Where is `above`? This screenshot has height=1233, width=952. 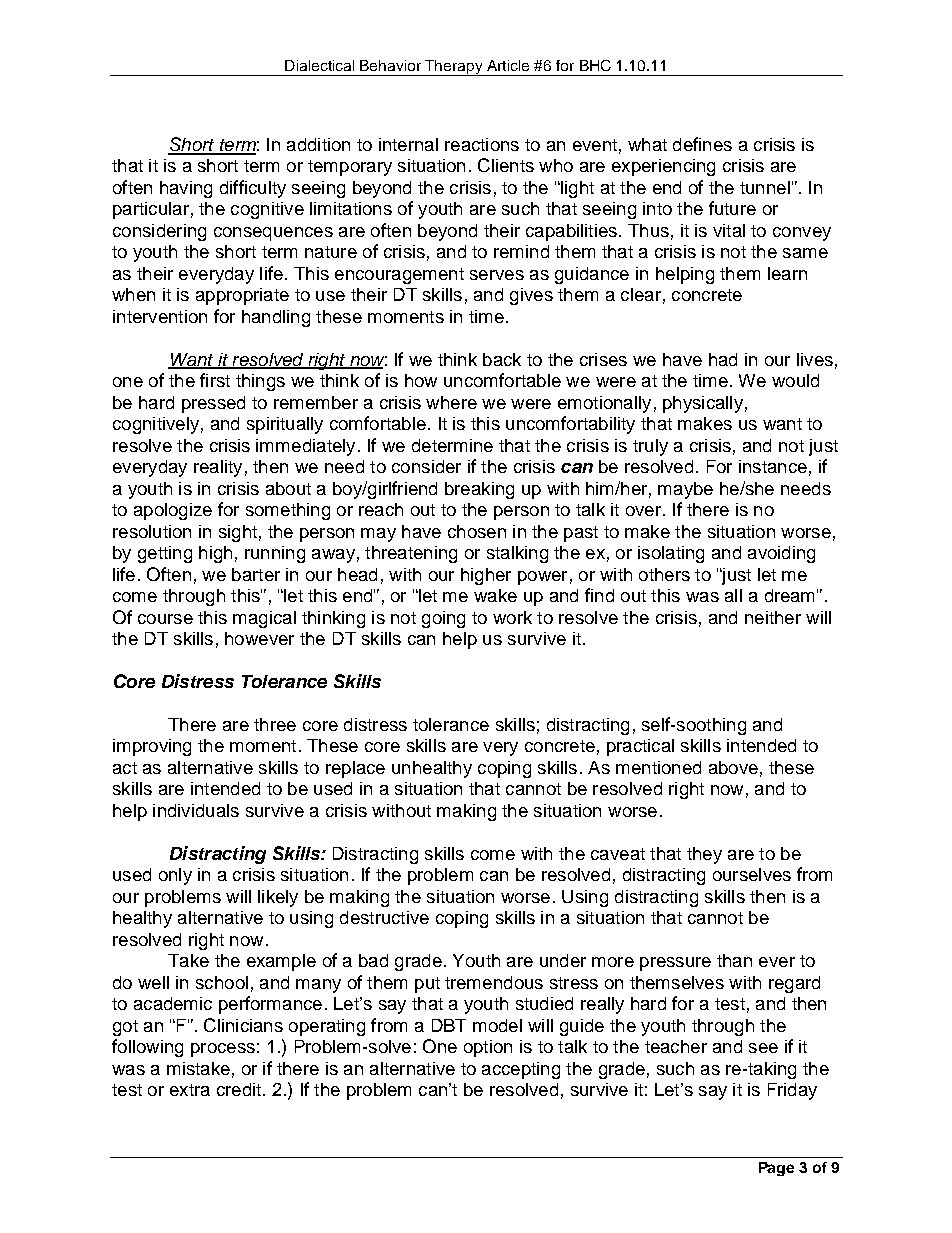 above is located at coordinates (733, 767).
